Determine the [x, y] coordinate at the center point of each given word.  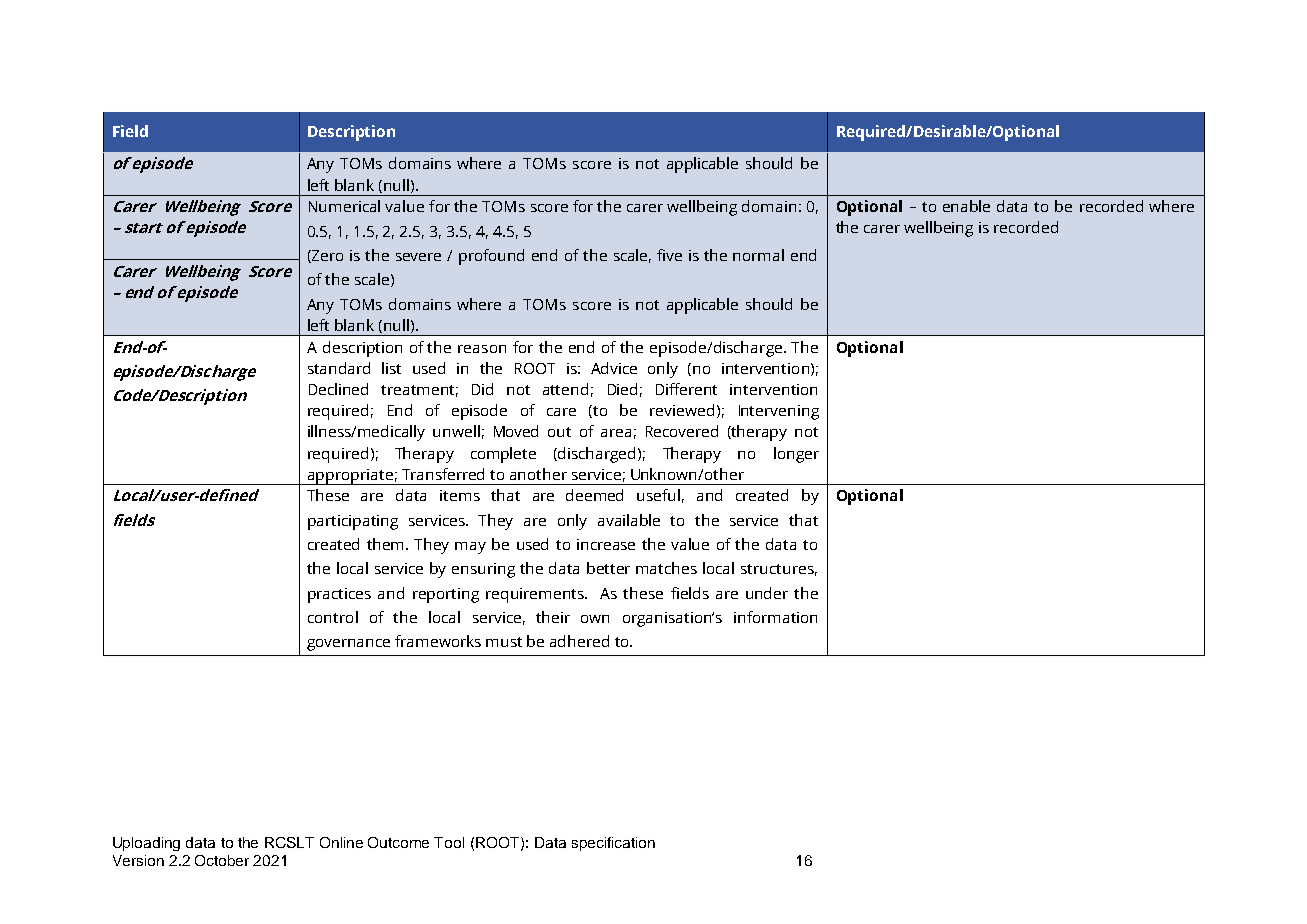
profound [491, 257]
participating [353, 522]
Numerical [344, 206]
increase [606, 544]
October [222, 860]
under [767, 593]
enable [966, 206]
